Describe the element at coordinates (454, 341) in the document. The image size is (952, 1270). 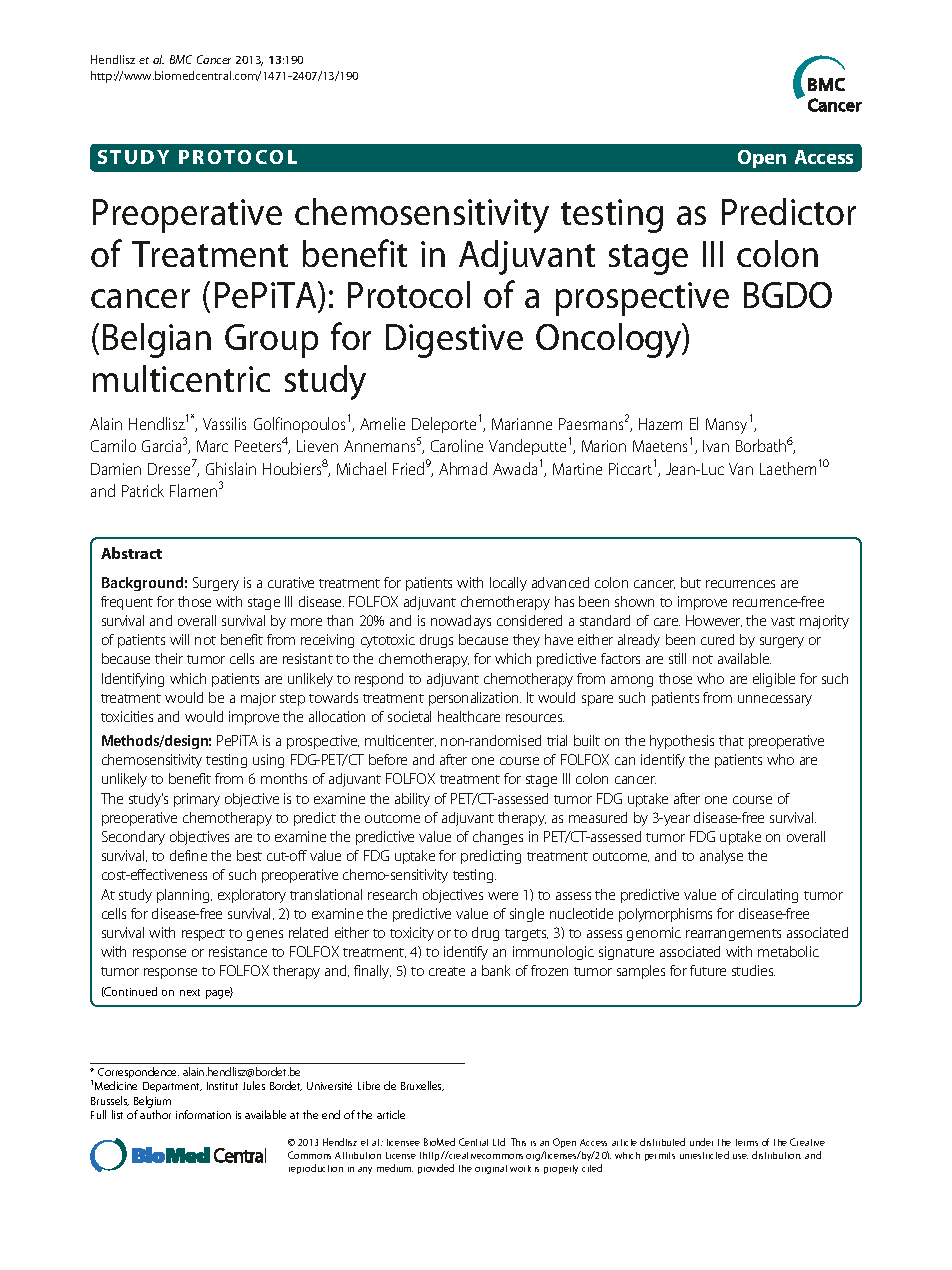
I see `Digestive` at that location.
